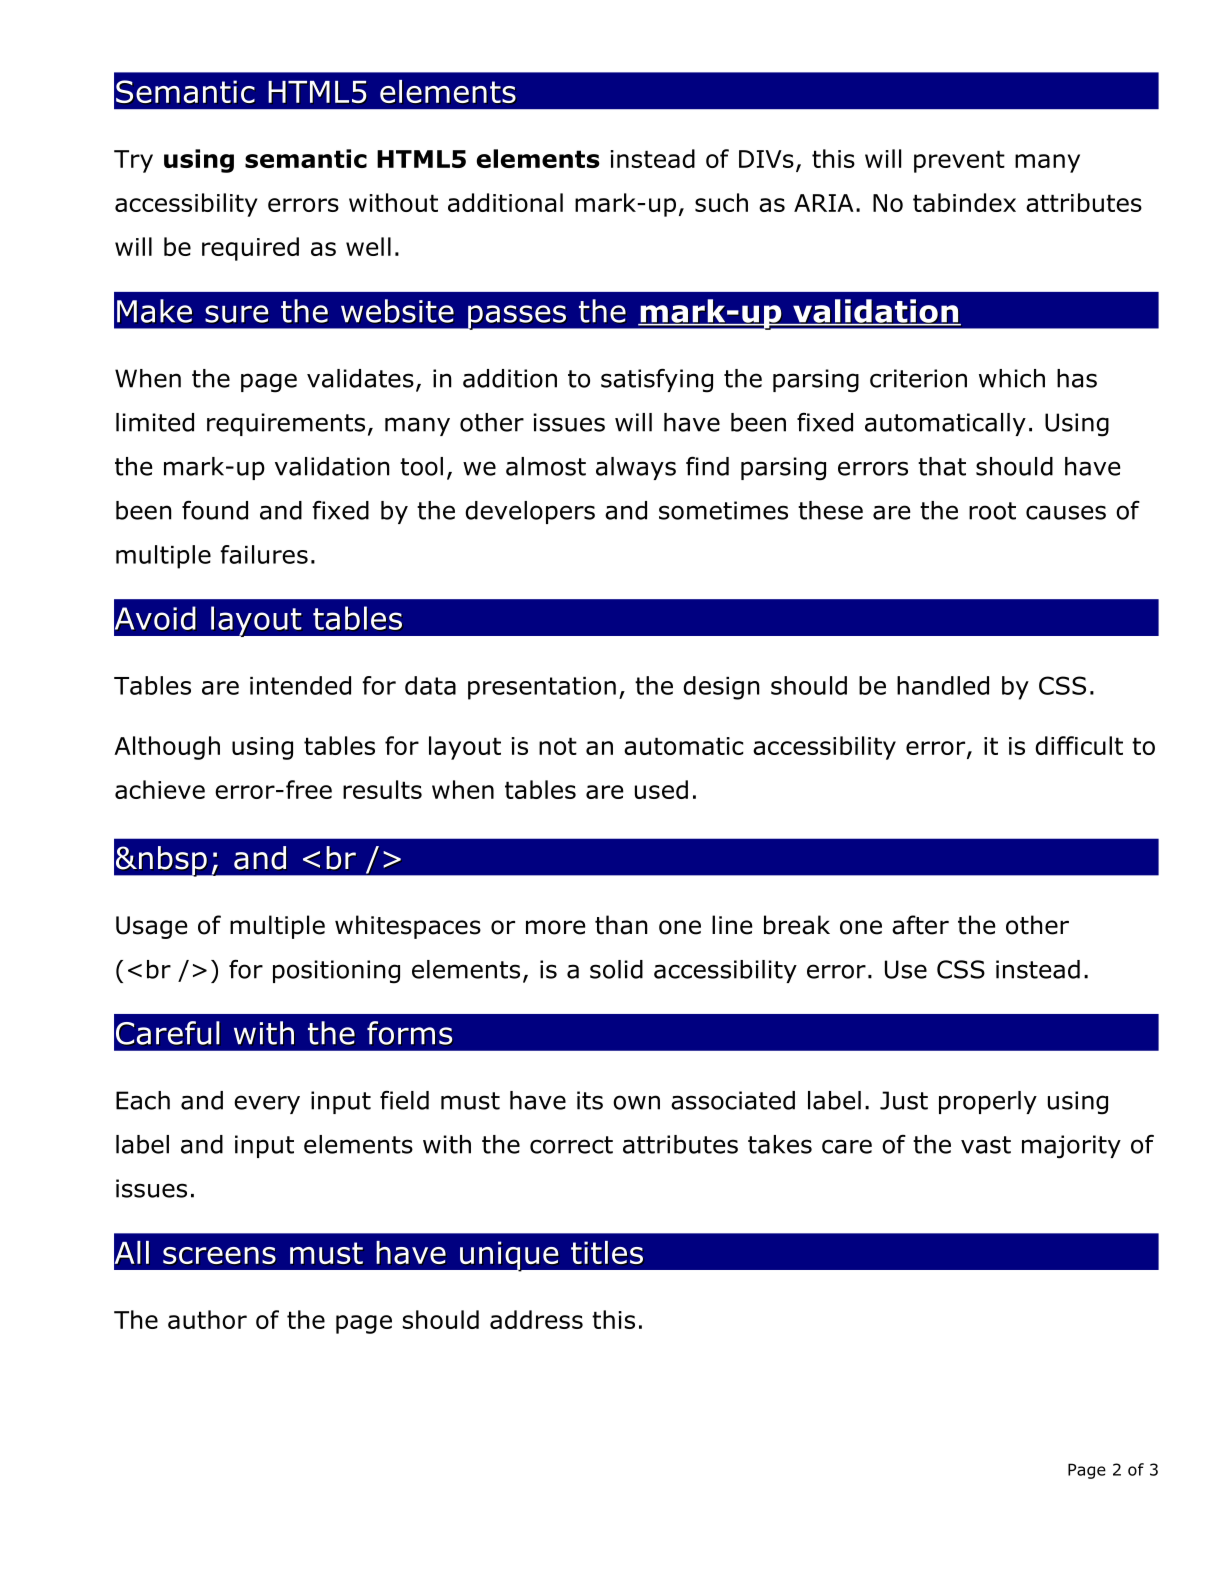  I want to click on developers, so click(530, 512).
